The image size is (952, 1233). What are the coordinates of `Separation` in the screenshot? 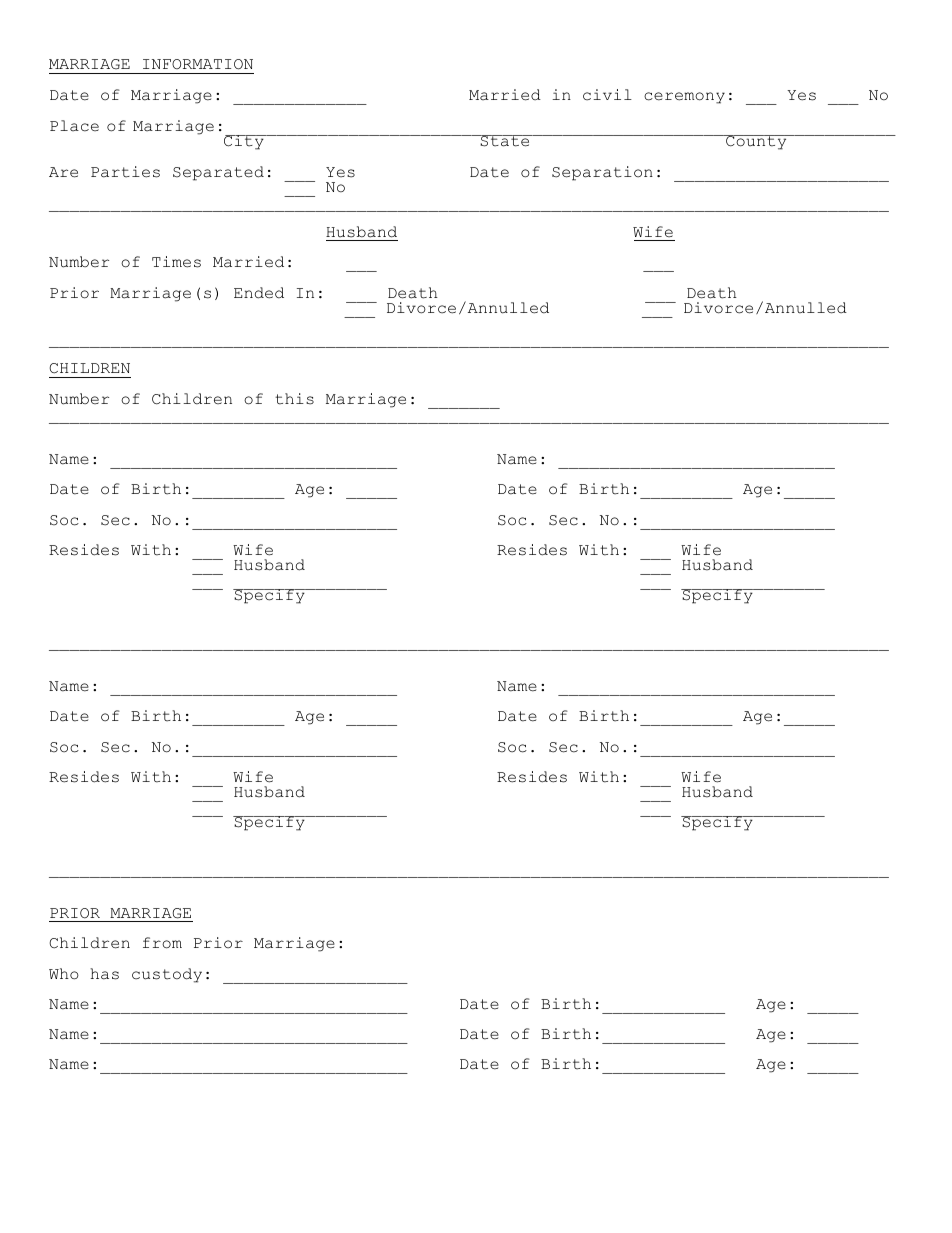 It's located at (602, 173).
